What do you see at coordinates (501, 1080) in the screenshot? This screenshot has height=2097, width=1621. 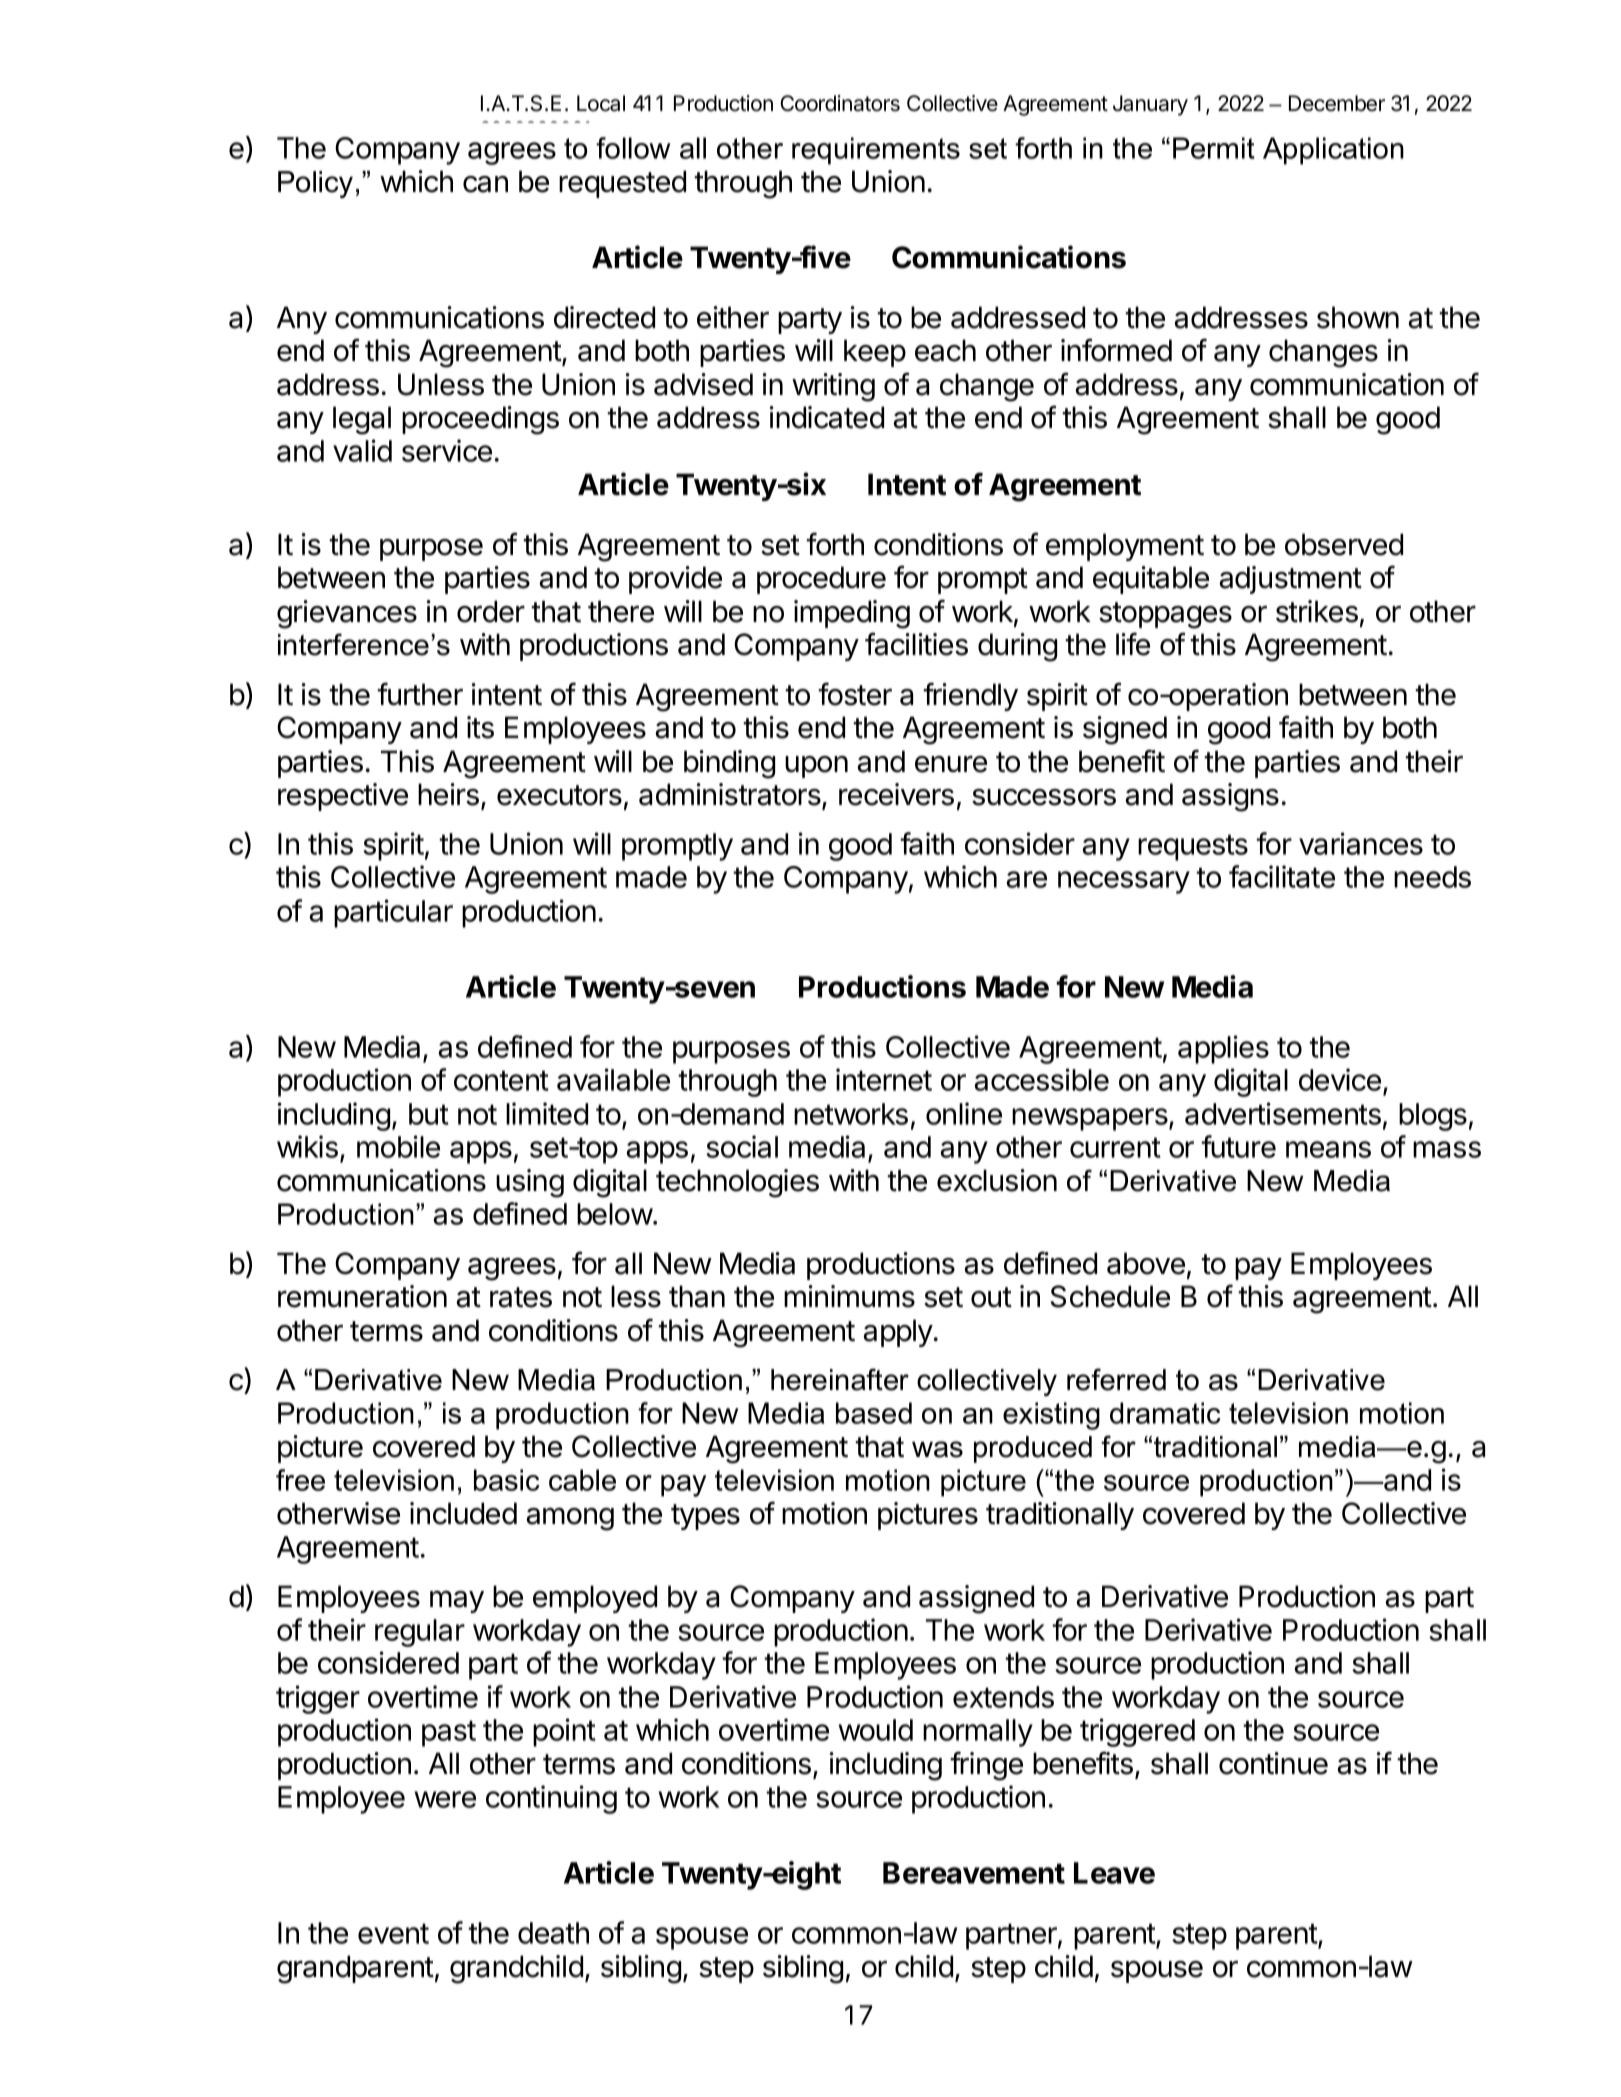 I see `content` at bounding box center [501, 1080].
